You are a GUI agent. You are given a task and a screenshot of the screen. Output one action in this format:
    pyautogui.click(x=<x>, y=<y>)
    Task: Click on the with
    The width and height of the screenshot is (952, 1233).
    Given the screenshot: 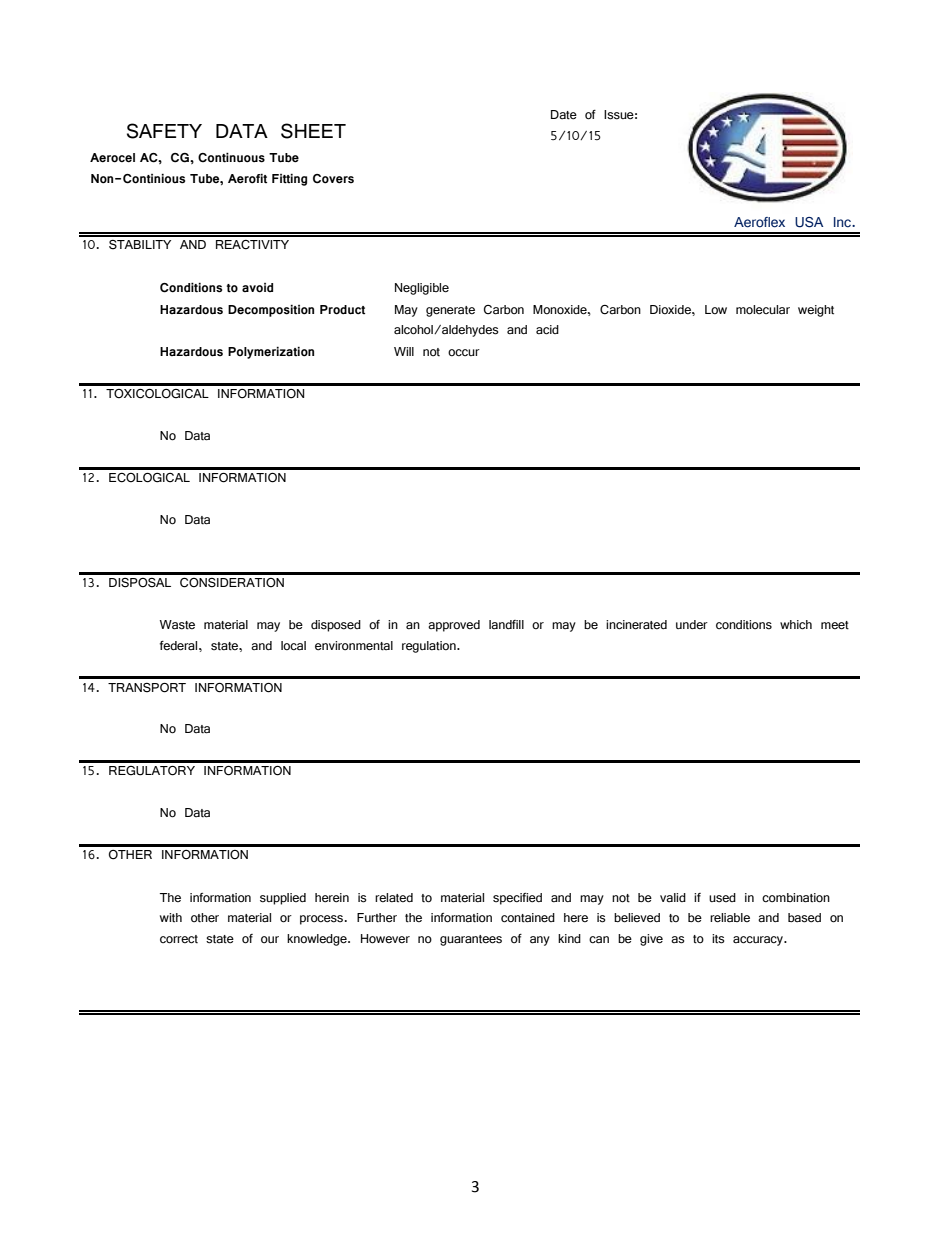 What is the action you would take?
    pyautogui.click(x=171, y=918)
